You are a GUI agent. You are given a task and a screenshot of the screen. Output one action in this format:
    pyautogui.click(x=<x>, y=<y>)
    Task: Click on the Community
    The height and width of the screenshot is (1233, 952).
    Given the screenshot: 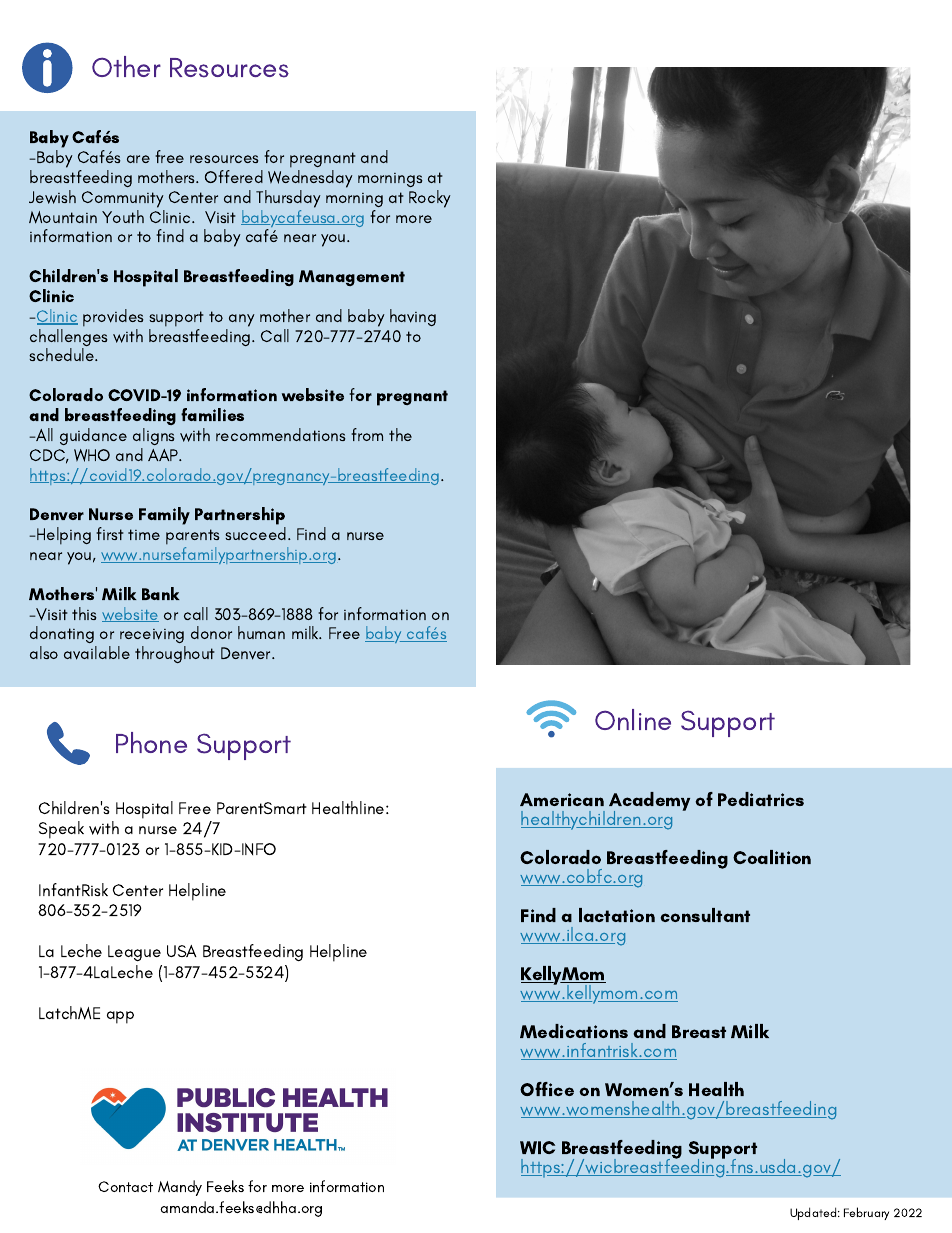 What is the action you would take?
    pyautogui.click(x=123, y=199)
